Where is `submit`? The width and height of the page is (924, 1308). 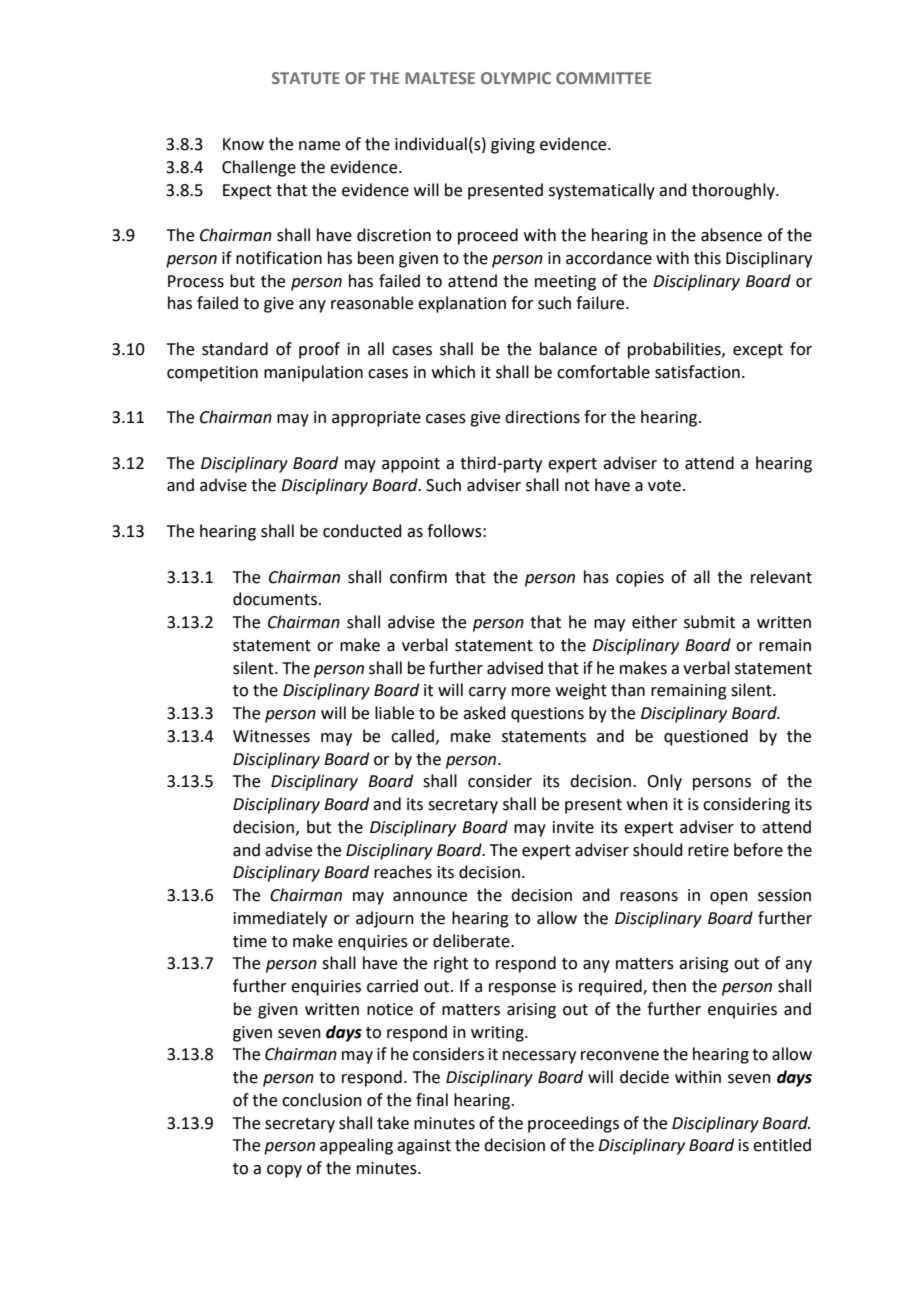 submit is located at coordinates (709, 622).
